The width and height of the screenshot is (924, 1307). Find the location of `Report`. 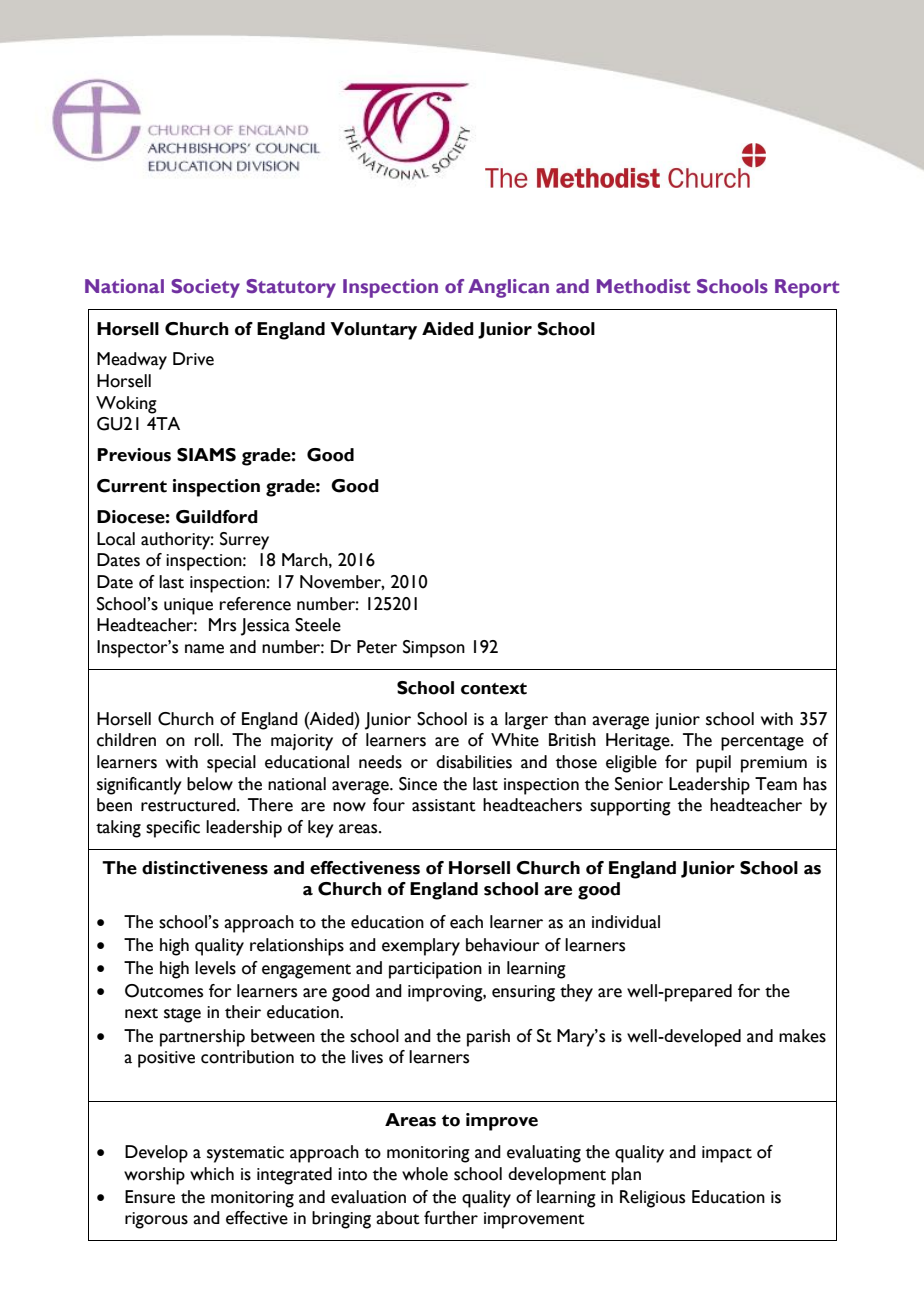

Report is located at coordinates (807, 288).
